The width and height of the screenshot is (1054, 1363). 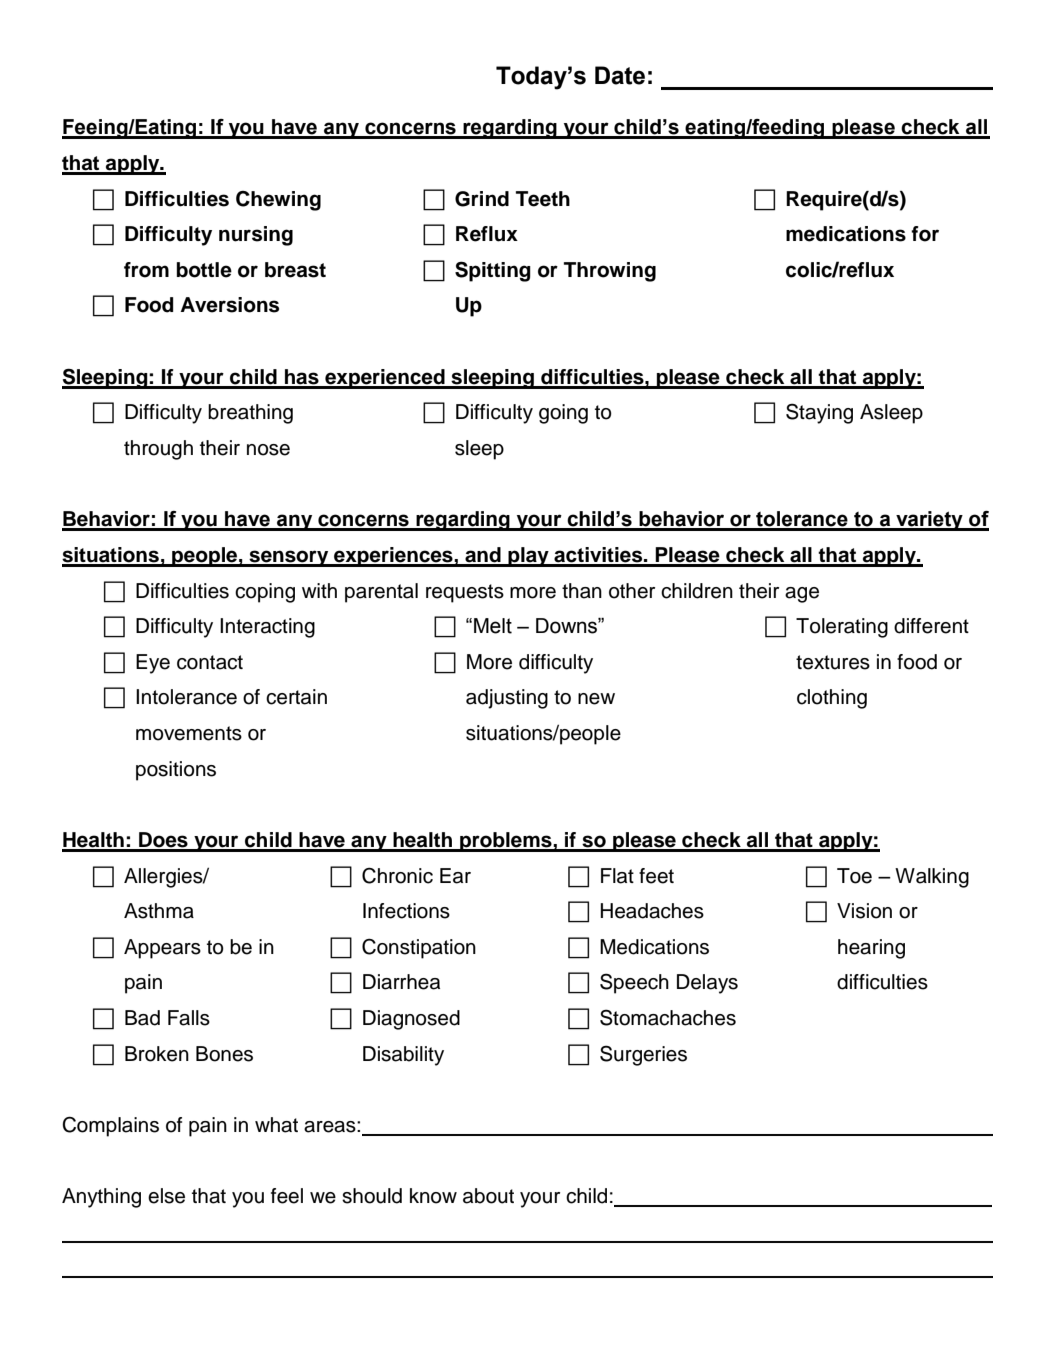 What do you see at coordinates (278, 201) in the screenshot?
I see `Chewing` at bounding box center [278, 201].
